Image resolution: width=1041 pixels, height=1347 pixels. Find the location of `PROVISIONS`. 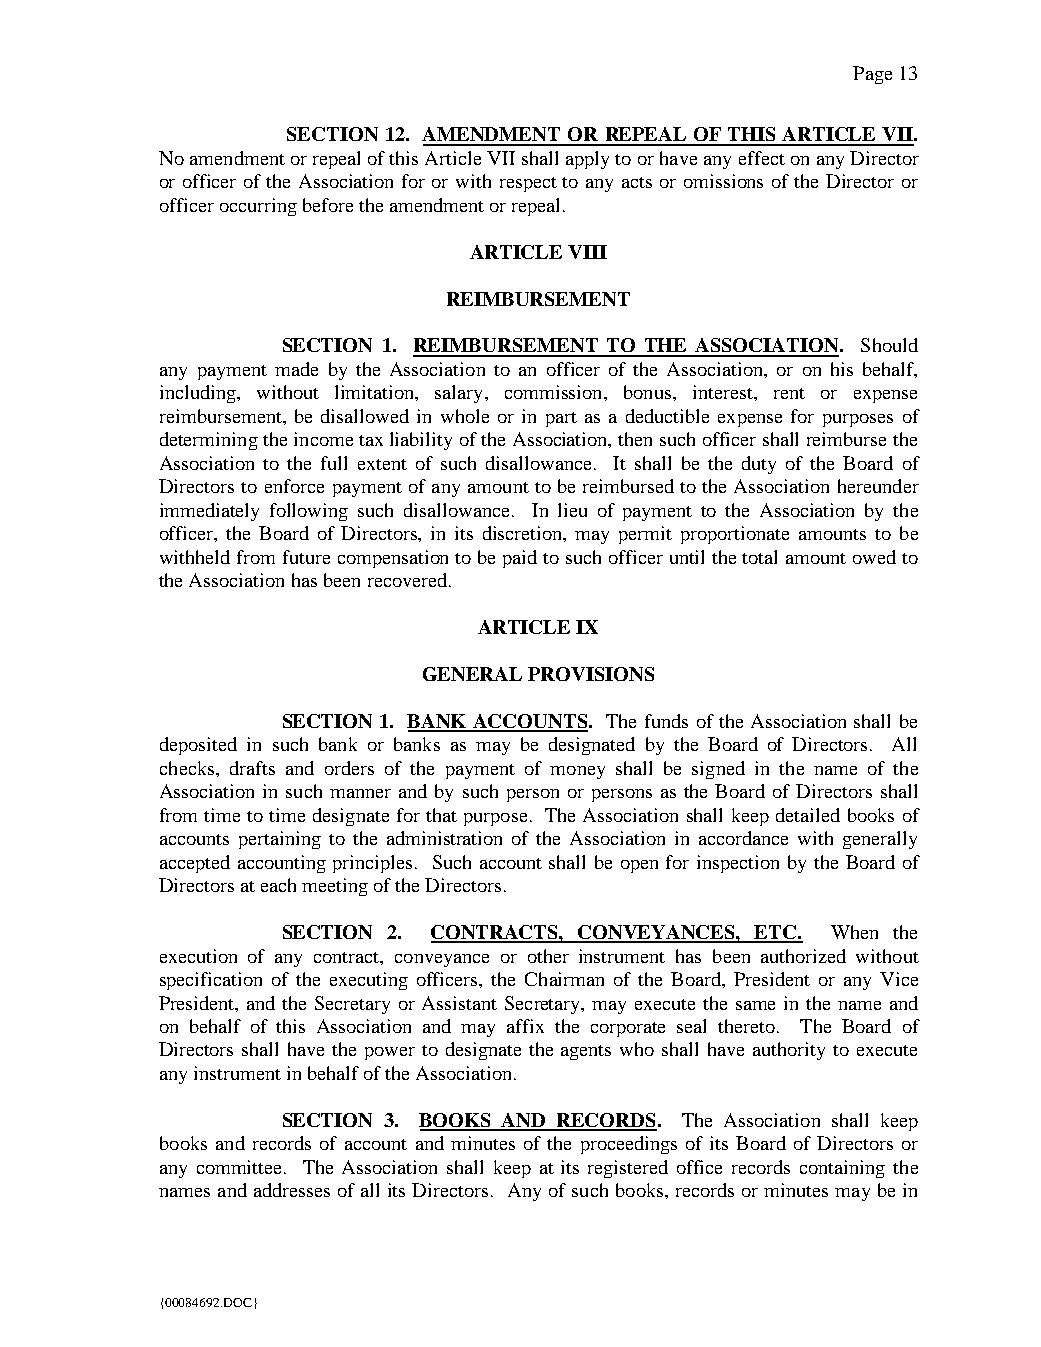

PROVISIONS is located at coordinates (591, 674).
